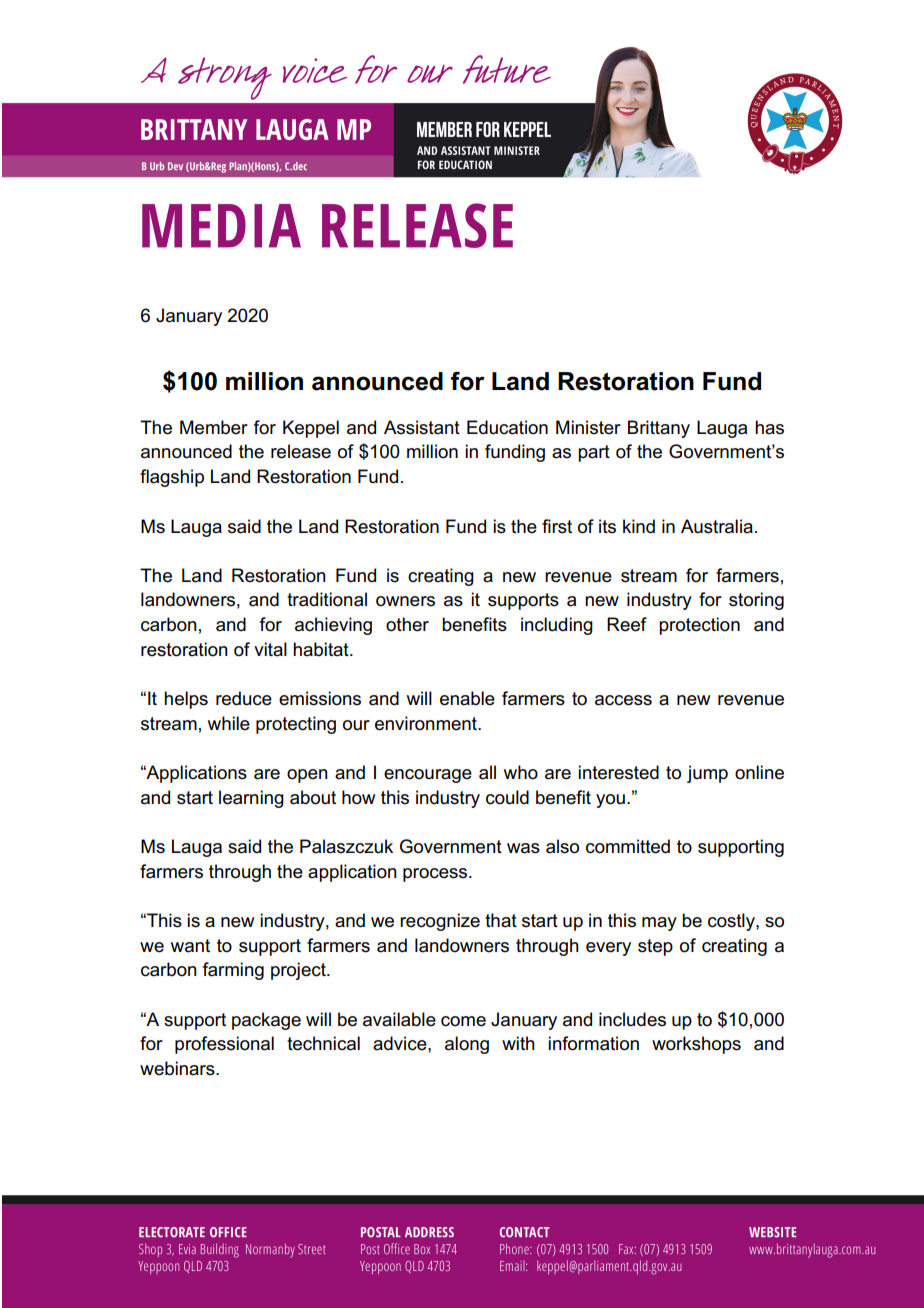 The width and height of the image is (924, 1308). I want to click on Brittany, so click(659, 429).
